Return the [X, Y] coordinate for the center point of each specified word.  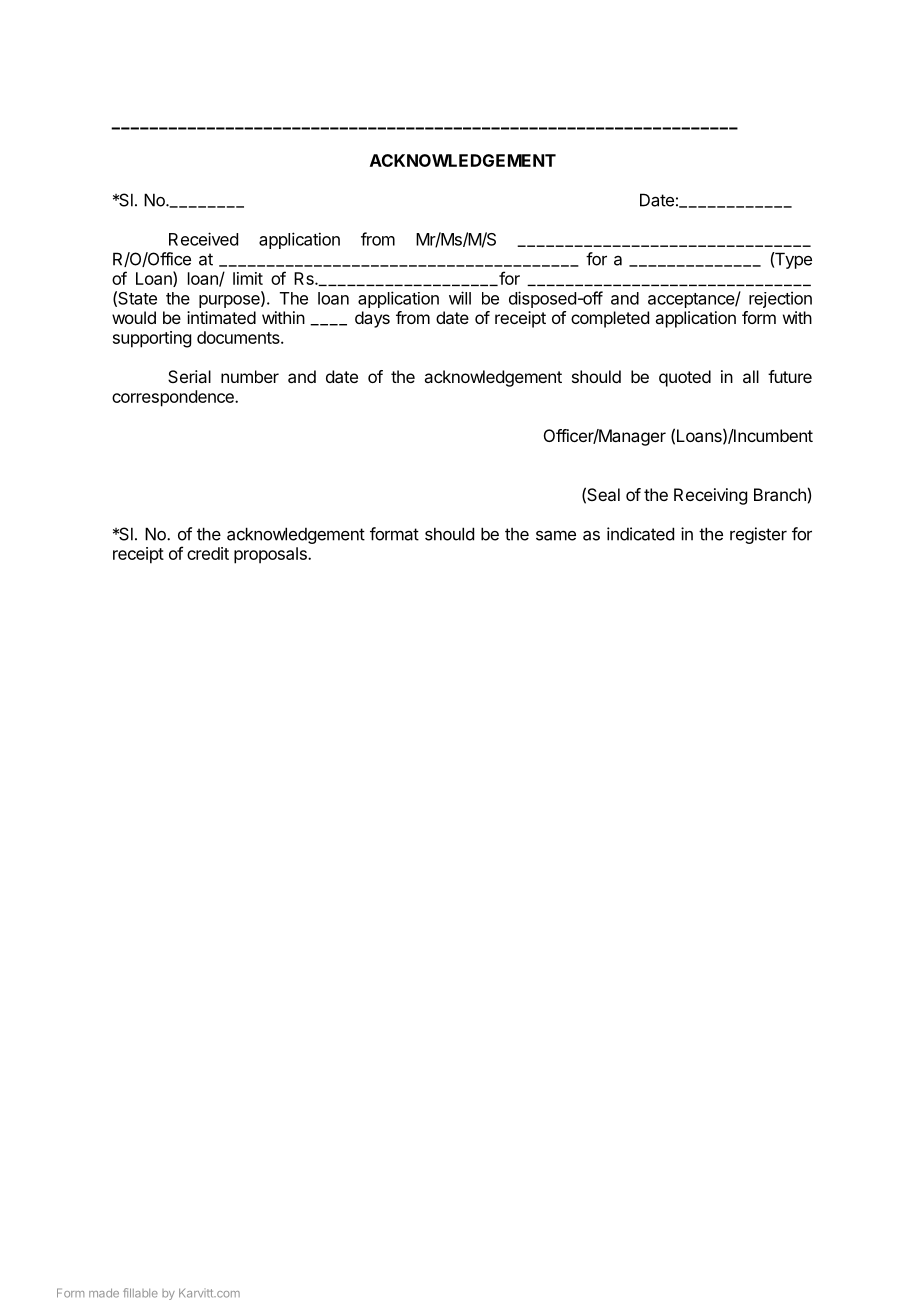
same [556, 535]
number [250, 376]
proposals [271, 555]
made [104, 1293]
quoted [685, 378]
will [460, 298]
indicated [640, 534]
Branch [780, 494]
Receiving [710, 496]
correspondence [174, 398]
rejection [780, 299]
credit [208, 553]
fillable [140, 1293]
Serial [189, 376]
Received [203, 239]
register [758, 535]
